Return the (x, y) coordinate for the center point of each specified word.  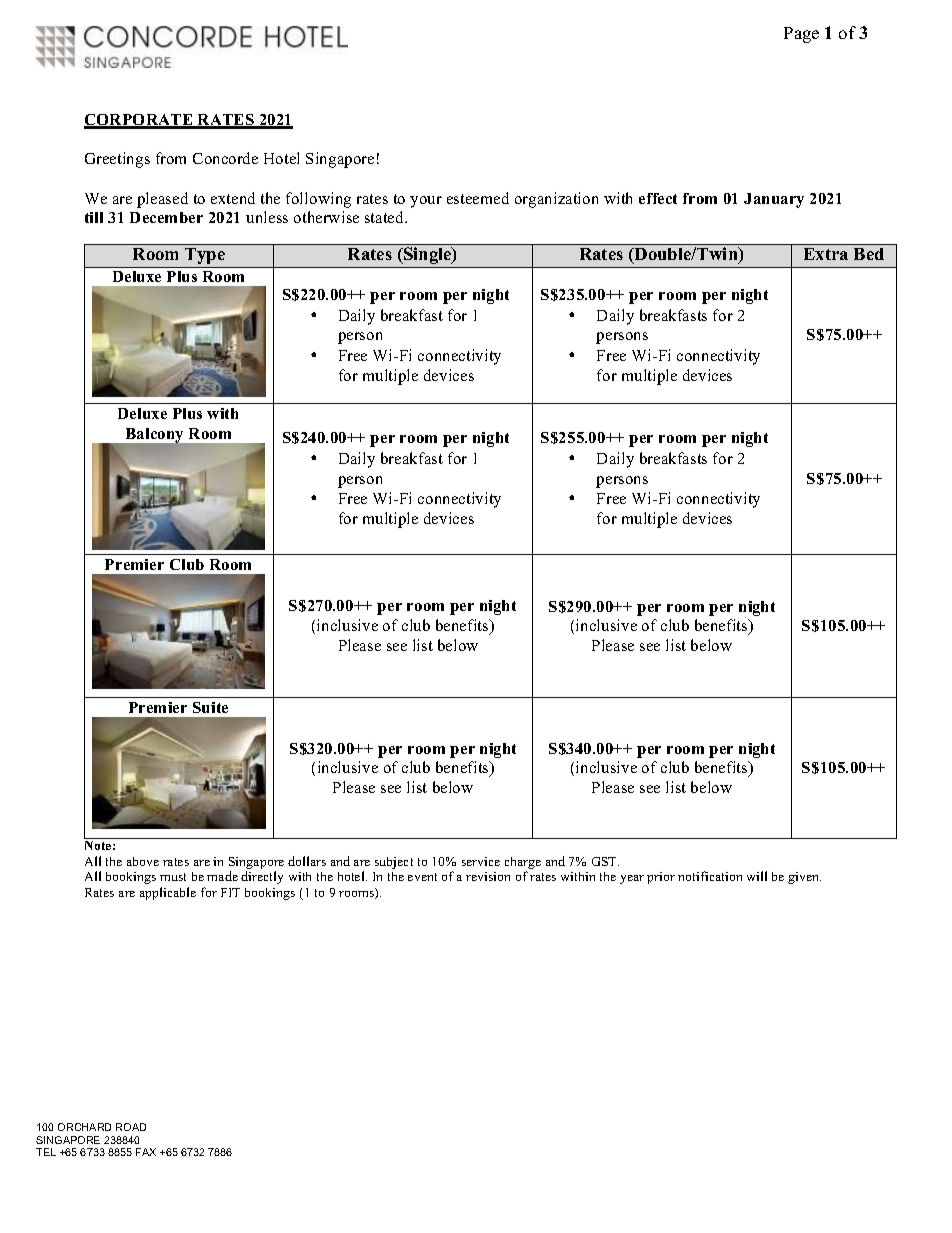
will (757, 876)
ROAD (131, 1127)
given (804, 878)
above (143, 861)
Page (801, 35)
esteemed (478, 198)
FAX (146, 1152)
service (481, 861)
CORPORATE (139, 121)
